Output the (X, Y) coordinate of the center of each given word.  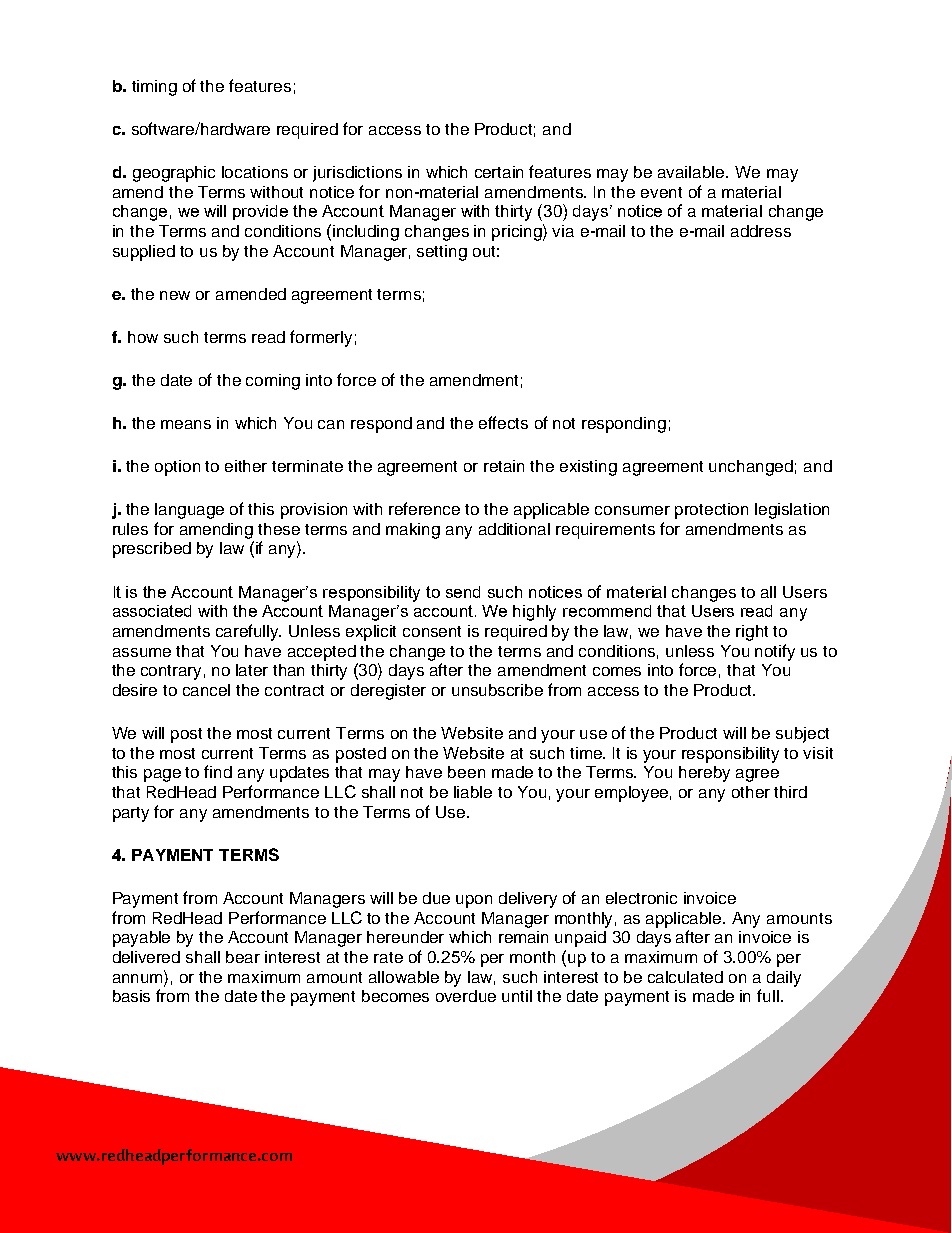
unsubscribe (497, 690)
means (186, 424)
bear (243, 957)
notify (775, 652)
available (692, 172)
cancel (206, 690)
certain (499, 172)
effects (503, 422)
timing (154, 88)
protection (711, 511)
